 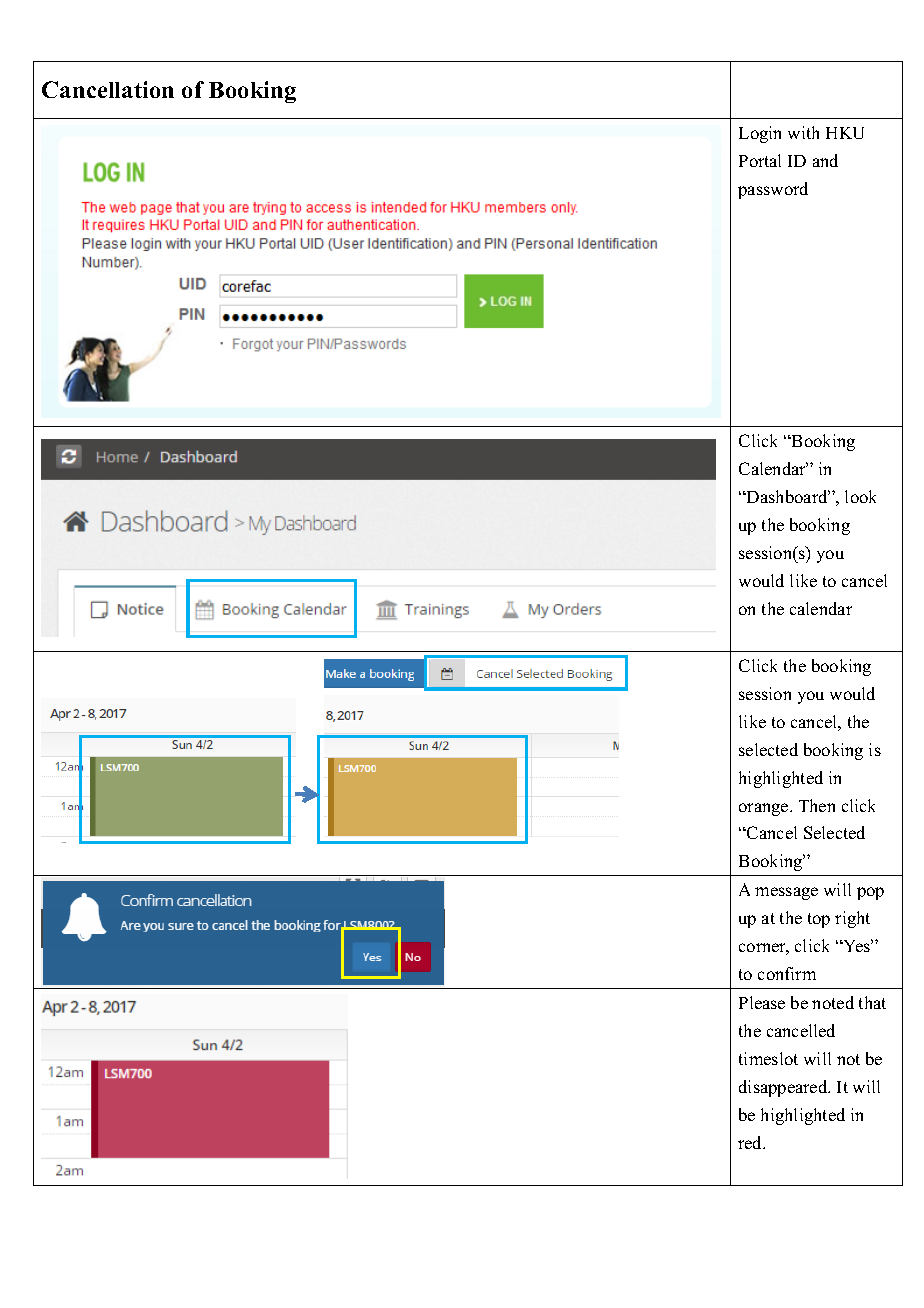 What do you see at coordinates (860, 496) in the screenshot?
I see `look` at bounding box center [860, 496].
